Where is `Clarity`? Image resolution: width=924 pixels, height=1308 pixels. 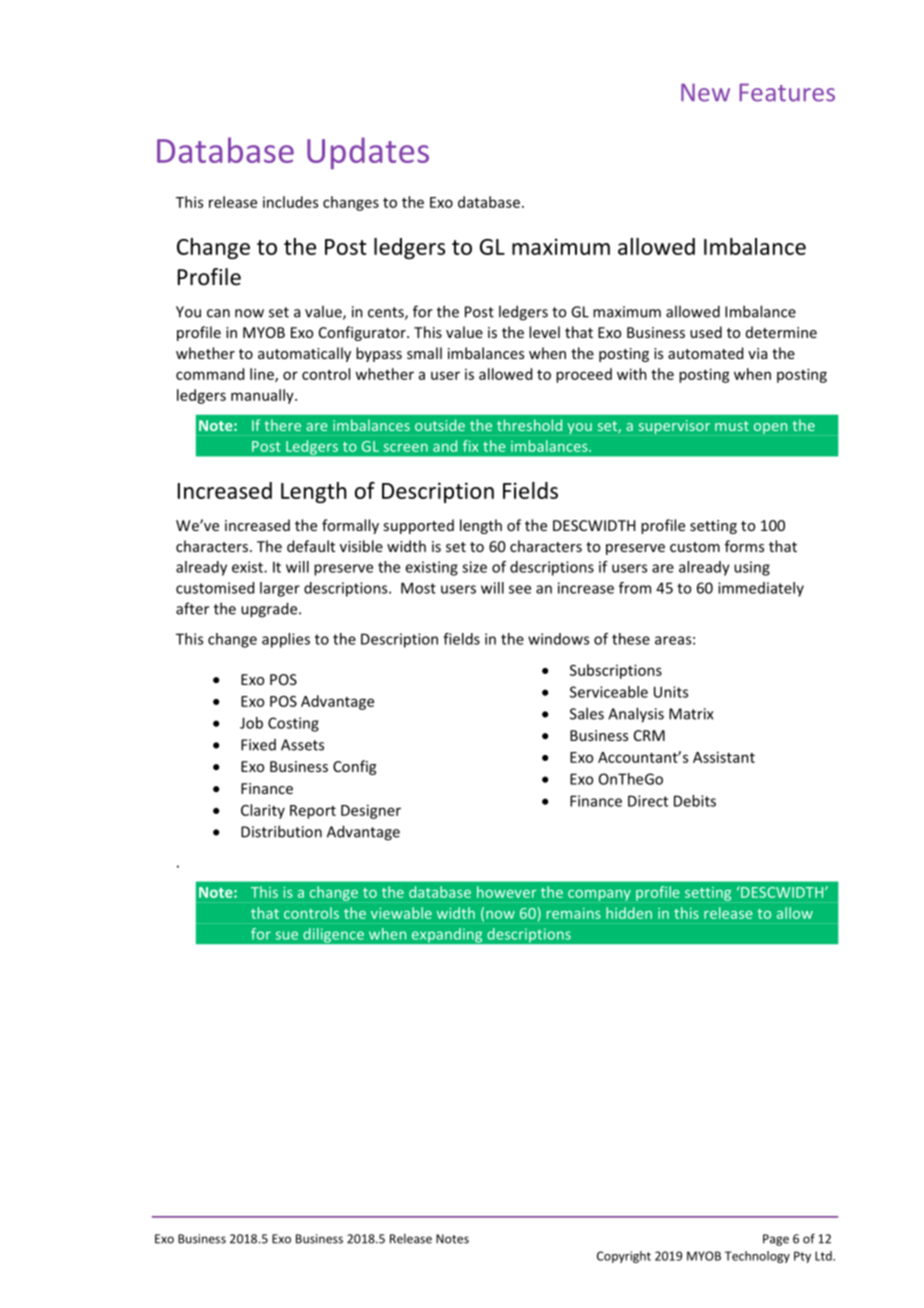
Clarity is located at coordinates (263, 811).
